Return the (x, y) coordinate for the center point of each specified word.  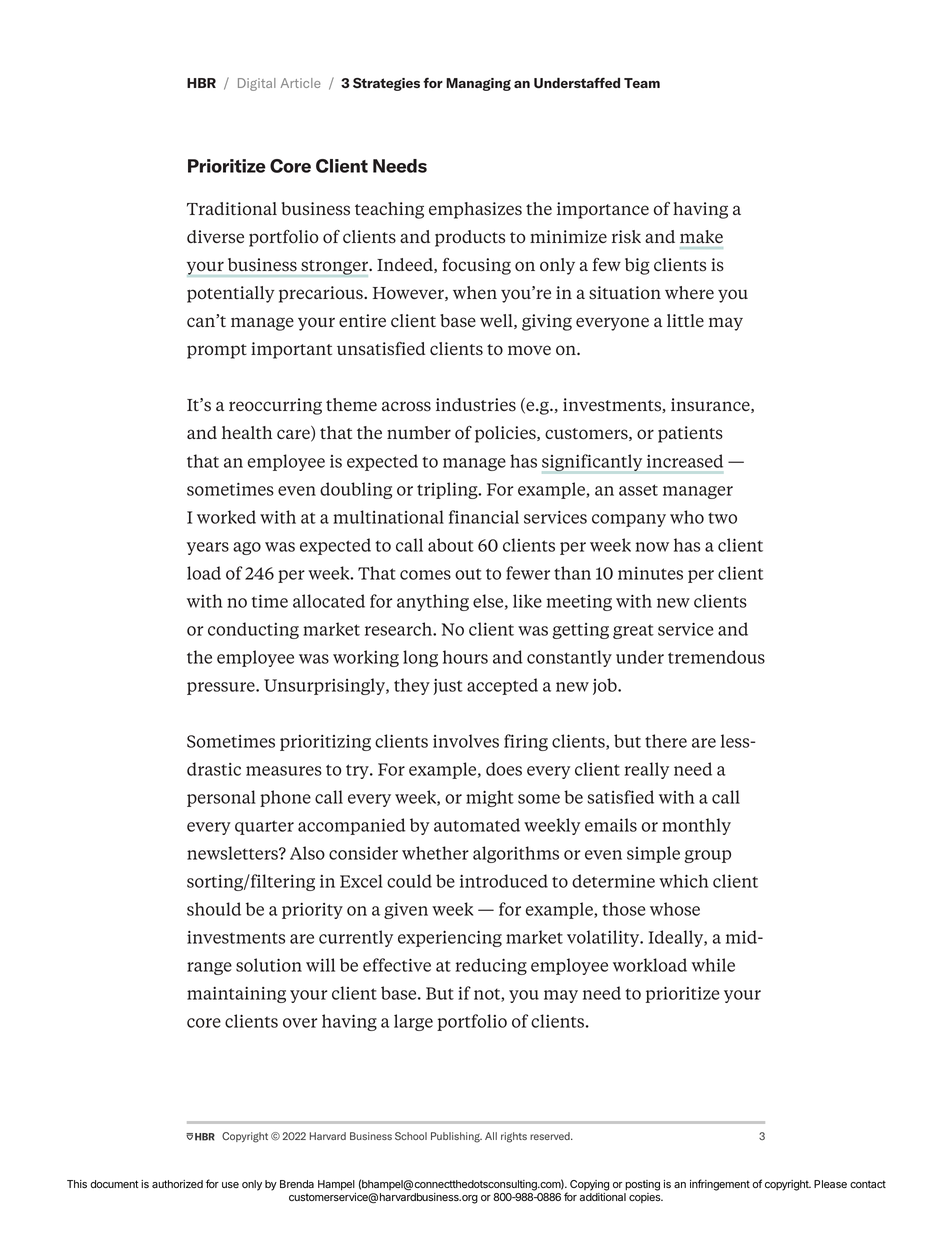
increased (685, 461)
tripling (448, 490)
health (247, 432)
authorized (177, 1184)
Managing (478, 84)
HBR (201, 83)
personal (221, 798)
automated (477, 825)
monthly (696, 826)
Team (642, 83)
